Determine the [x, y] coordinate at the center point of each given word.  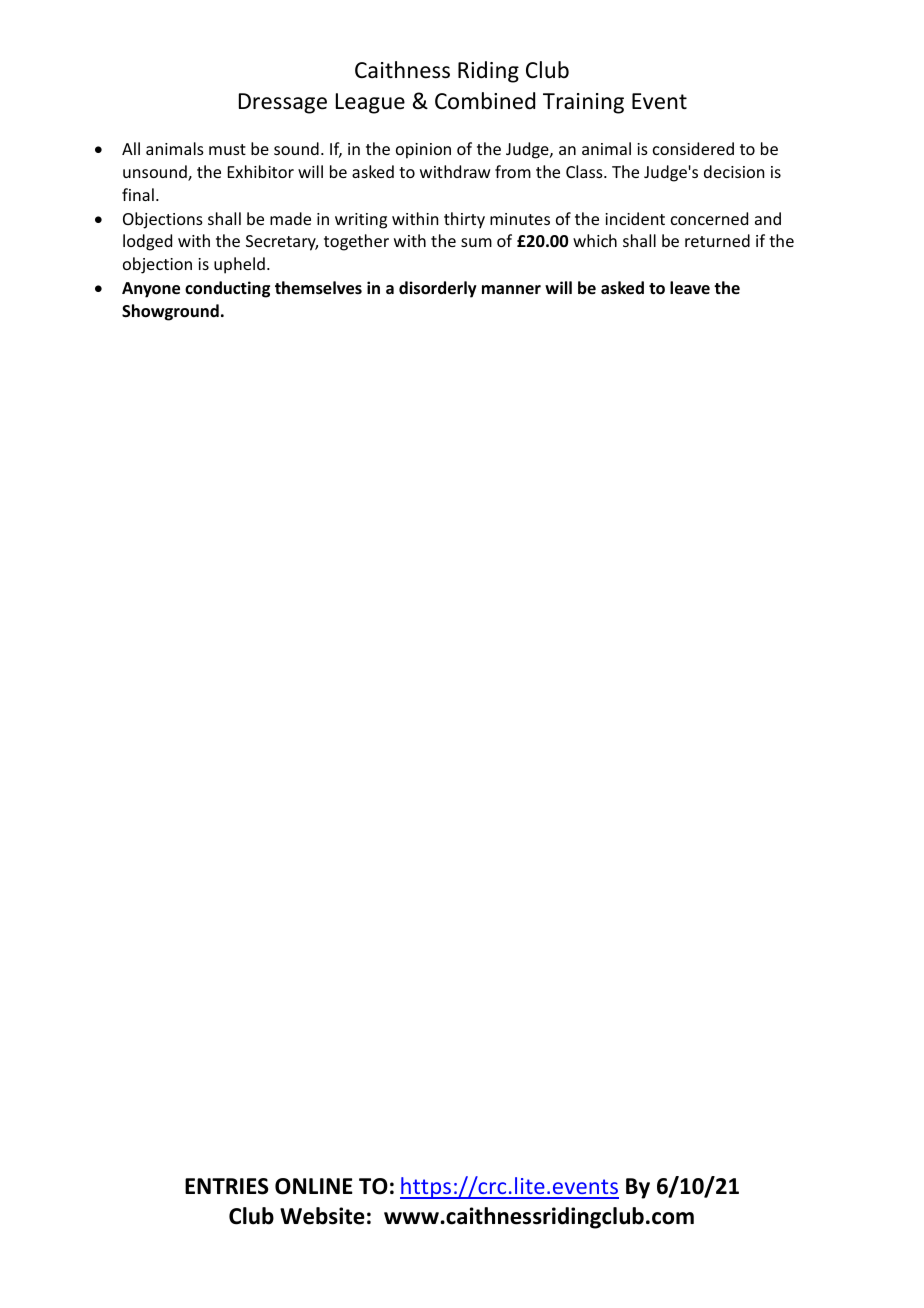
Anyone [151, 290]
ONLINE [314, 1186]
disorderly [438, 289]
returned [717, 240]
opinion [423, 151]
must [227, 149]
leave [690, 288]
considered [693, 148]
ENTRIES [227, 1186]
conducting [227, 289]
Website [322, 1216]
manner [511, 289]
